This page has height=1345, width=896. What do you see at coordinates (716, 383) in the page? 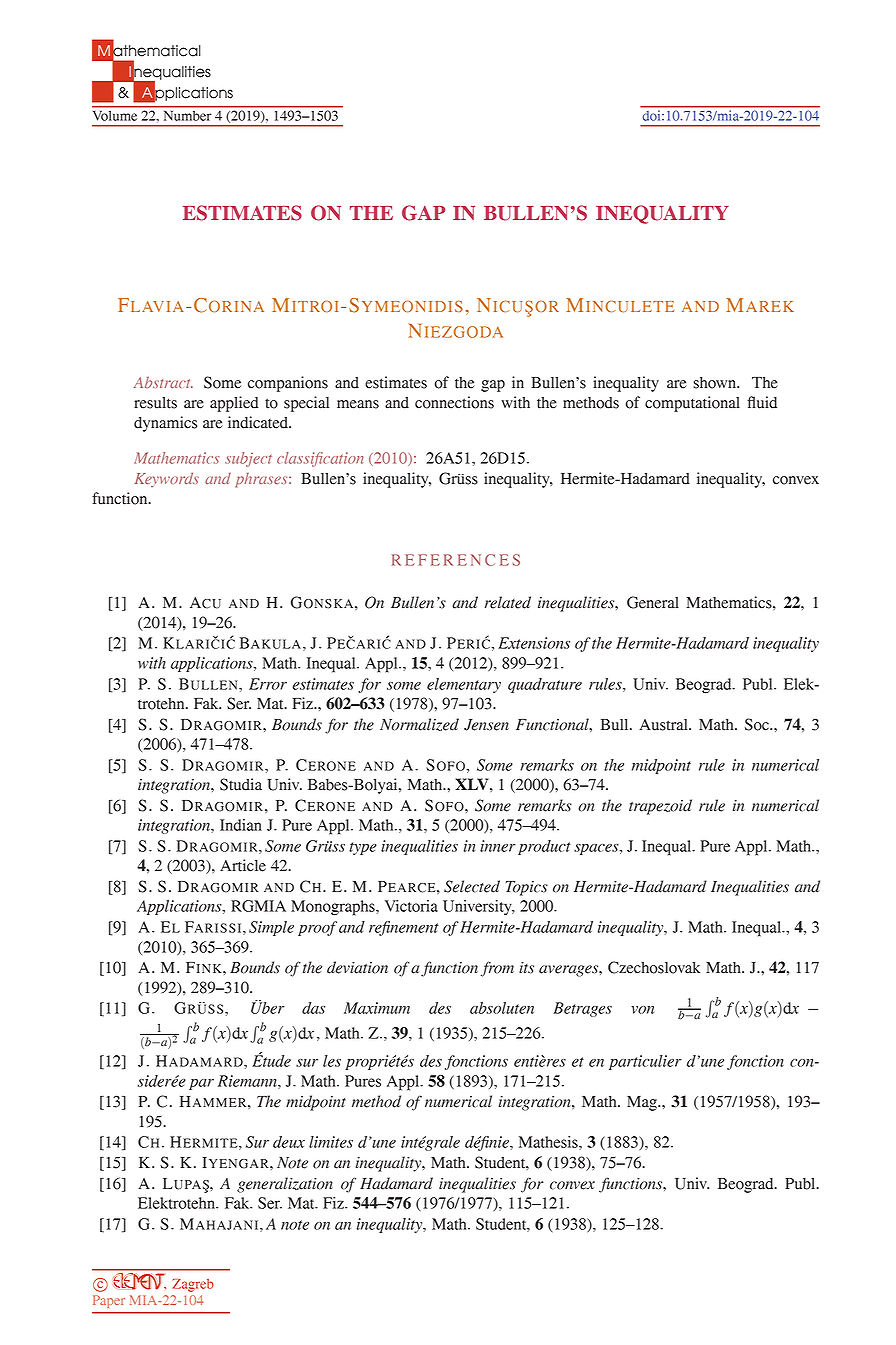
I see `shown` at bounding box center [716, 383].
